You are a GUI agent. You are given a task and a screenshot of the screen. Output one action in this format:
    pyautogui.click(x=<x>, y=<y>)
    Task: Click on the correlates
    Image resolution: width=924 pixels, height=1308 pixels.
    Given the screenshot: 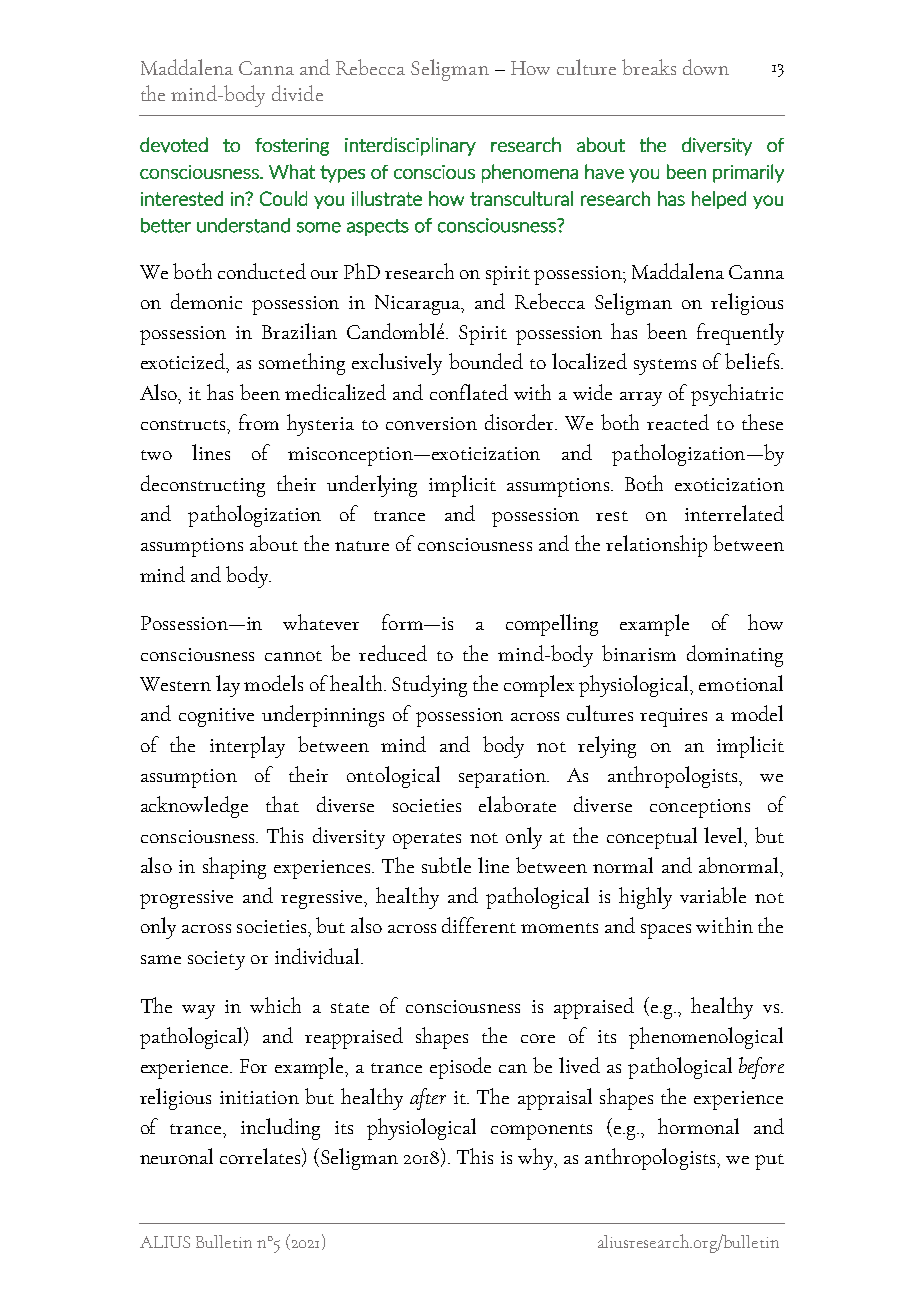 What is the action you would take?
    pyautogui.click(x=262, y=1157)
